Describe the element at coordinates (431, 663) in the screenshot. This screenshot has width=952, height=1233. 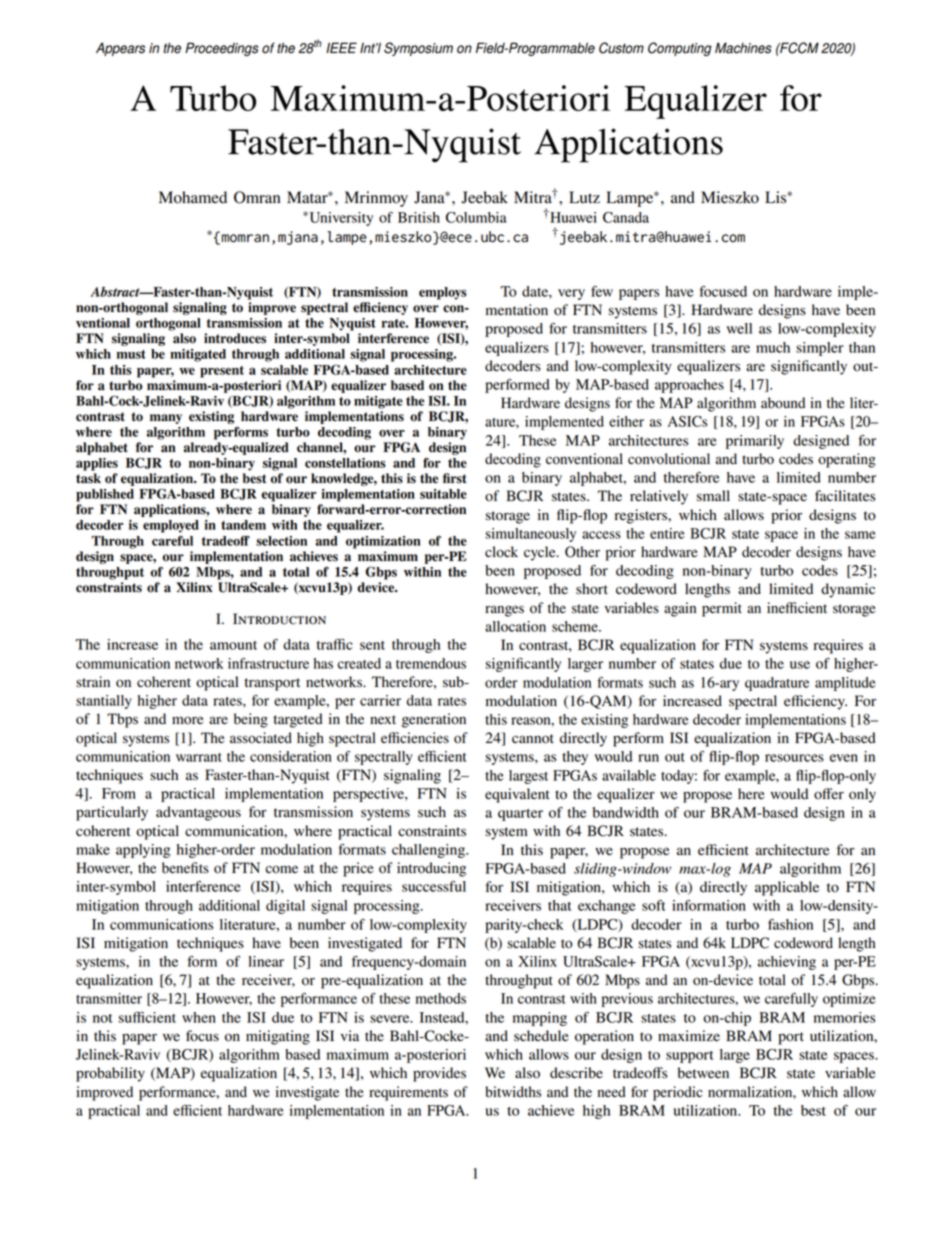
I see `tremendous` at that location.
